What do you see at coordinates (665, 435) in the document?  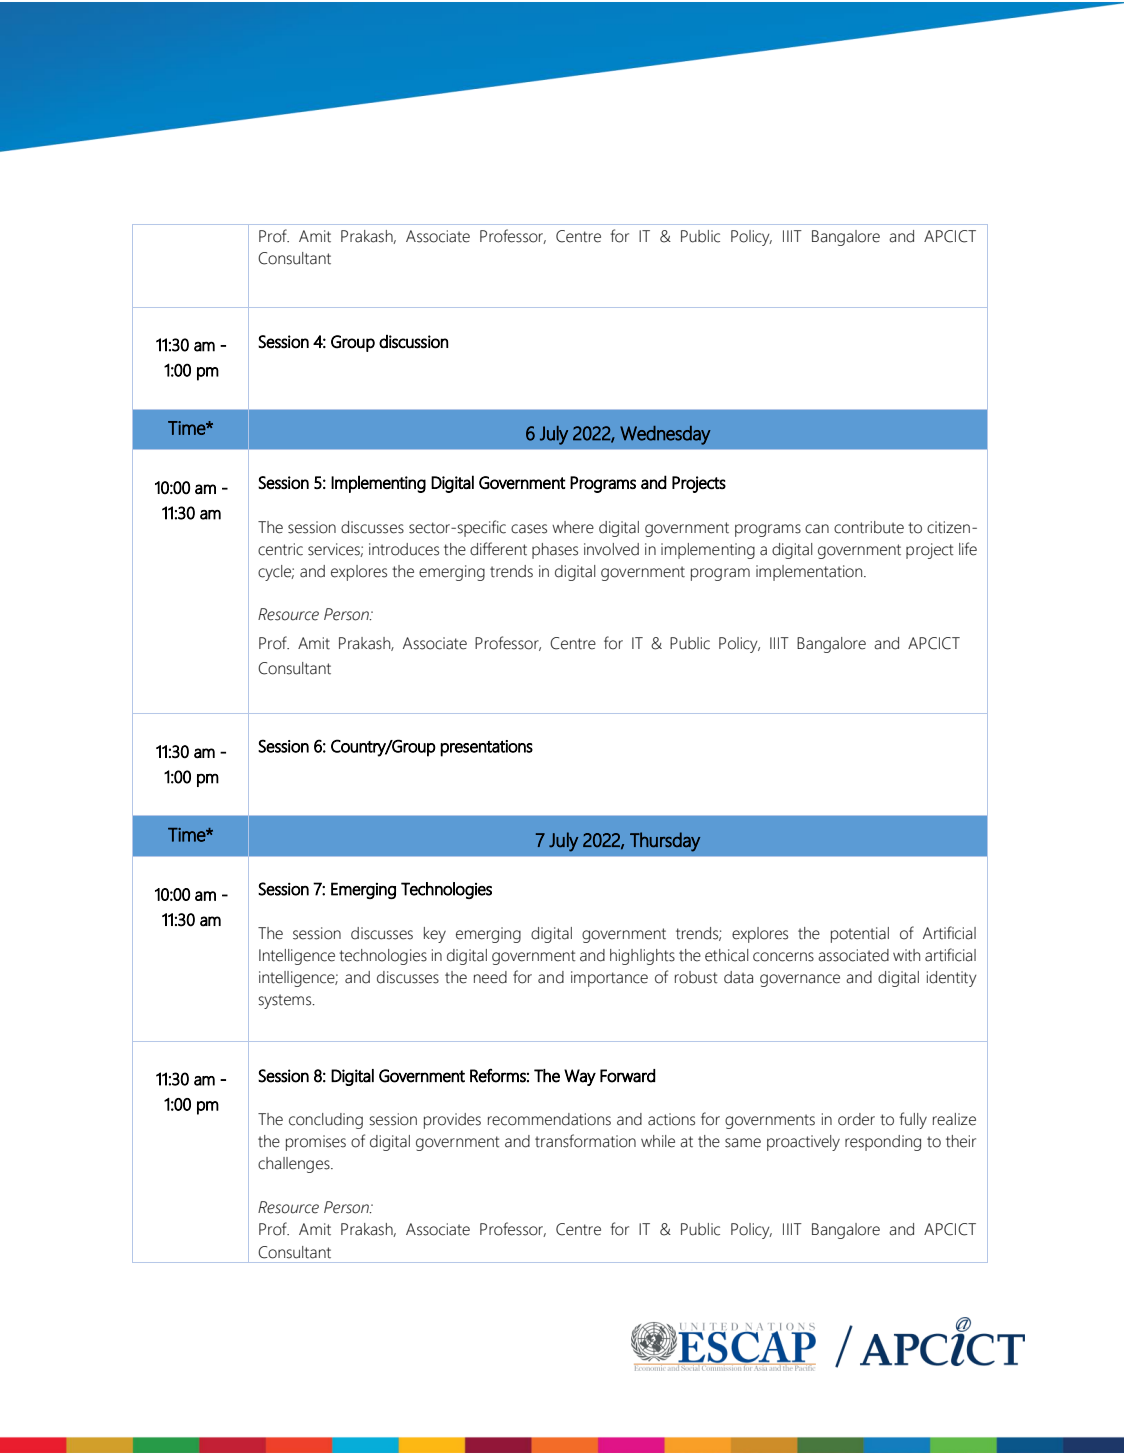 I see `Wednesday` at bounding box center [665, 435].
